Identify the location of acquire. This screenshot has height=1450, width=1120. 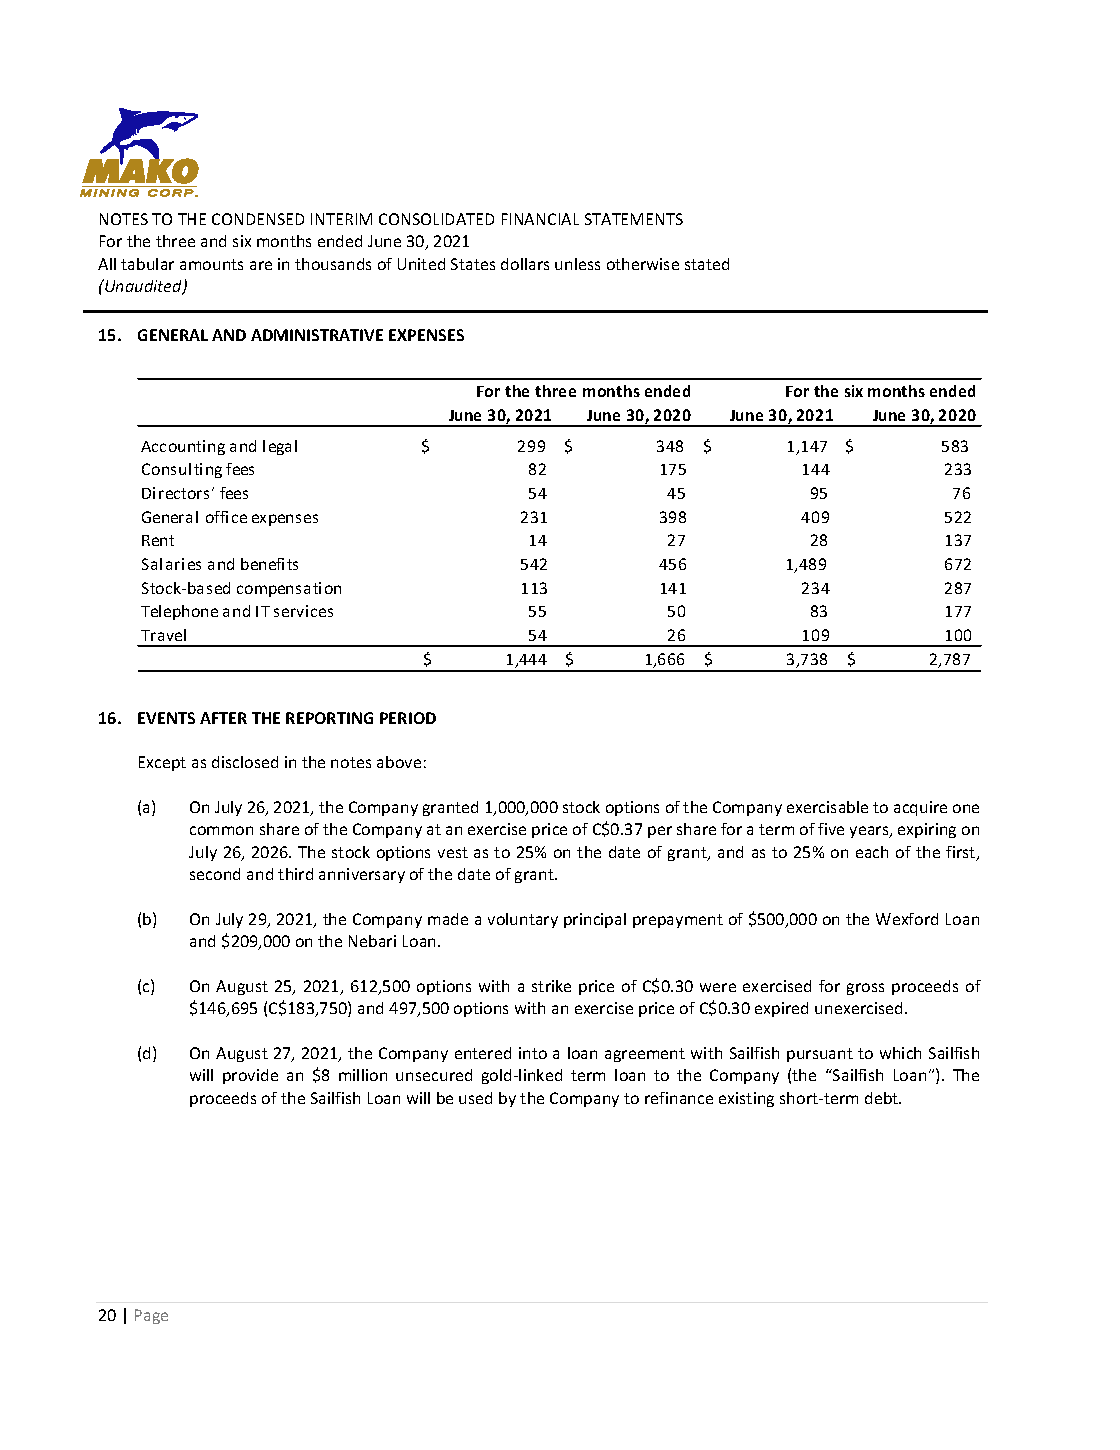
(920, 808).
